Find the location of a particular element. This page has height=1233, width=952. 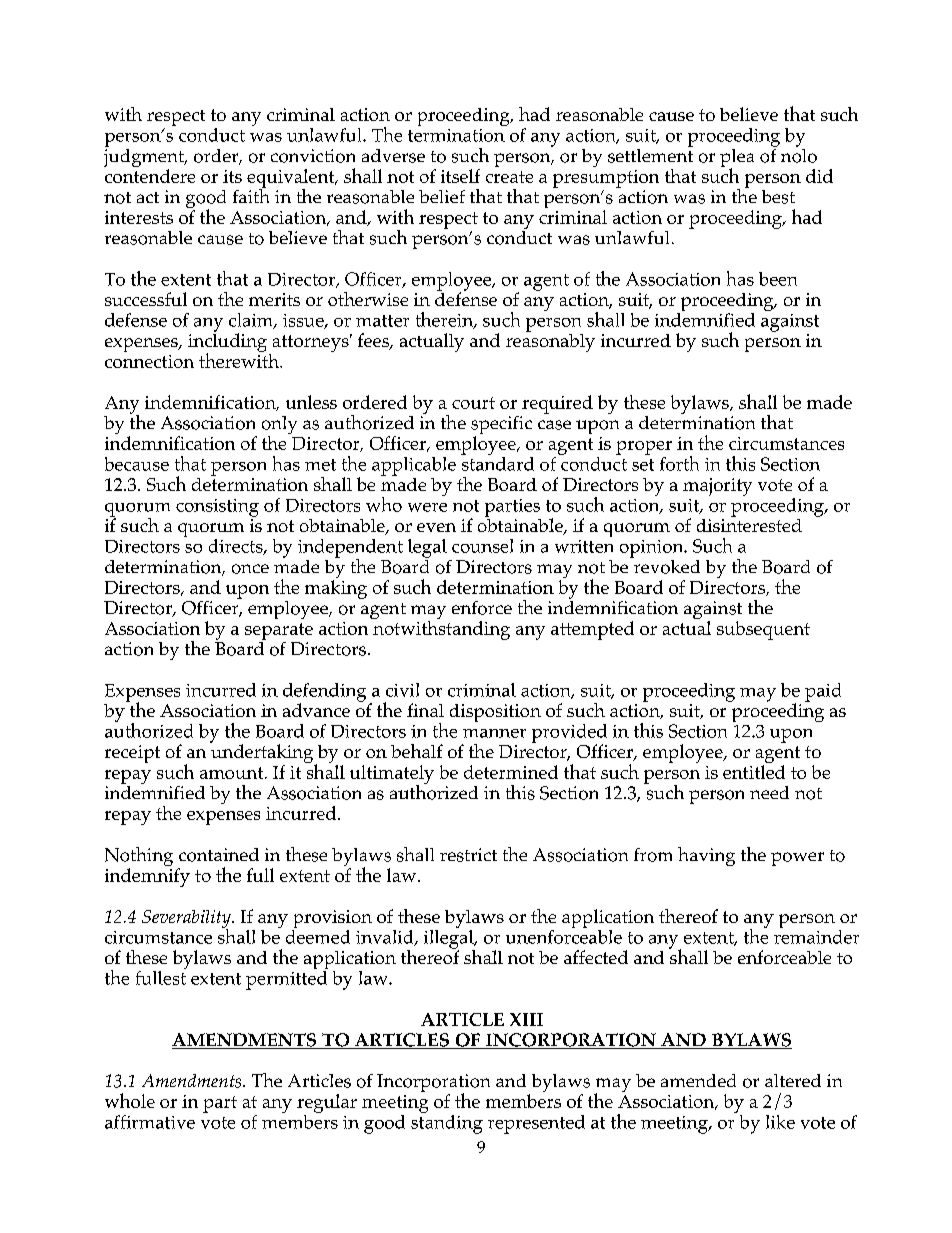

separate is located at coordinates (279, 631).
